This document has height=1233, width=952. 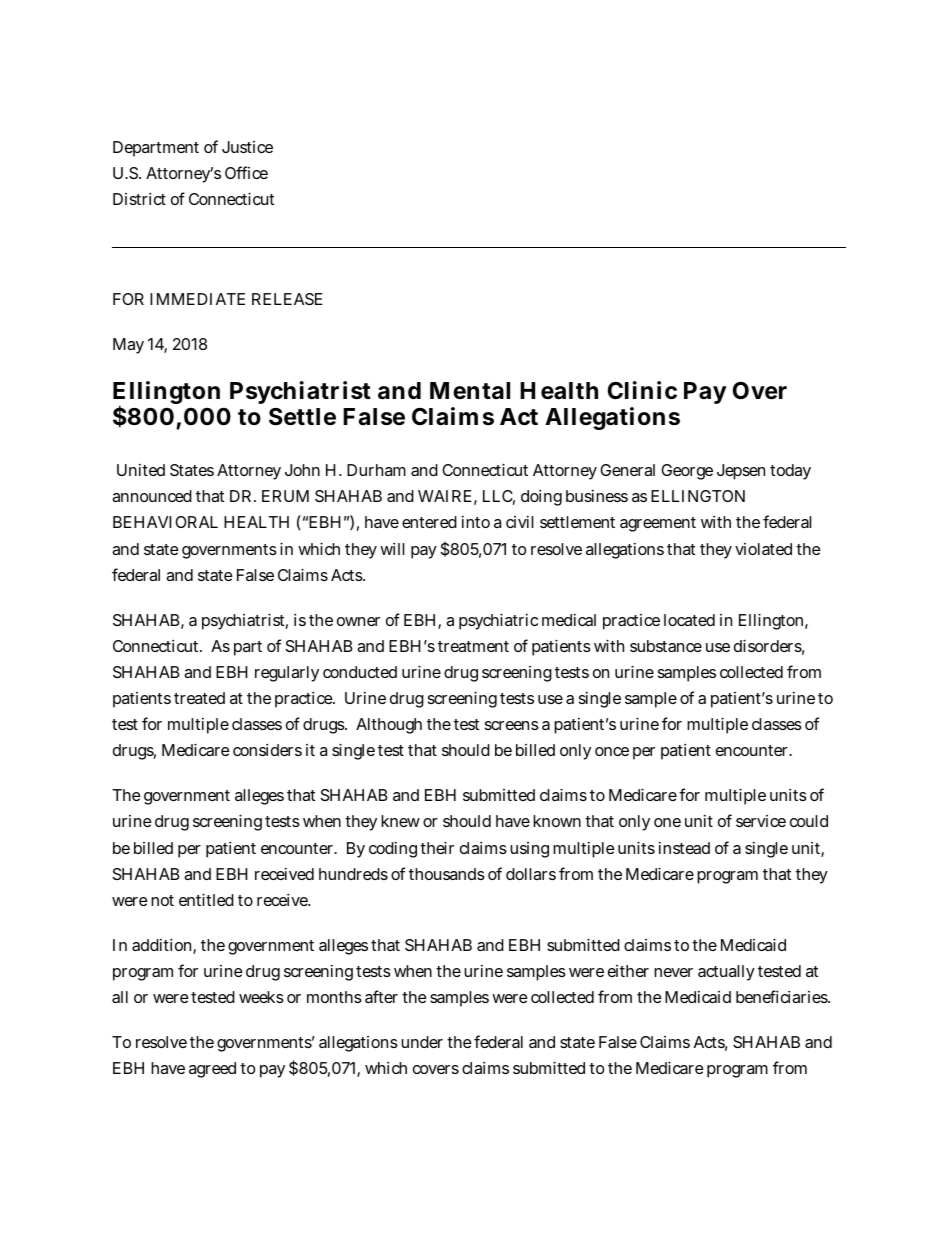 I want to click on their, so click(x=437, y=847).
